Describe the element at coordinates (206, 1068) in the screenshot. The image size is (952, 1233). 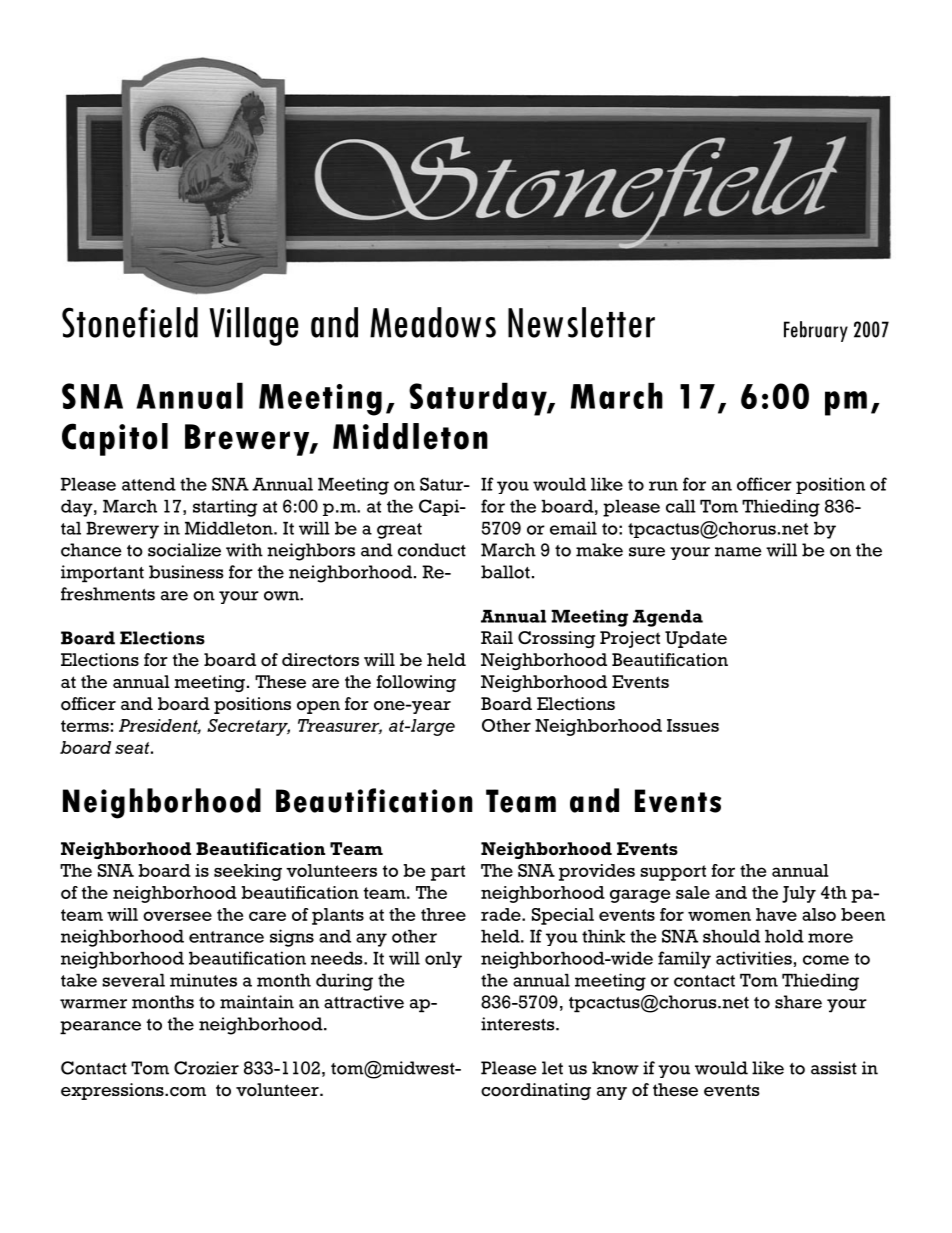
I see `Crozier` at that location.
